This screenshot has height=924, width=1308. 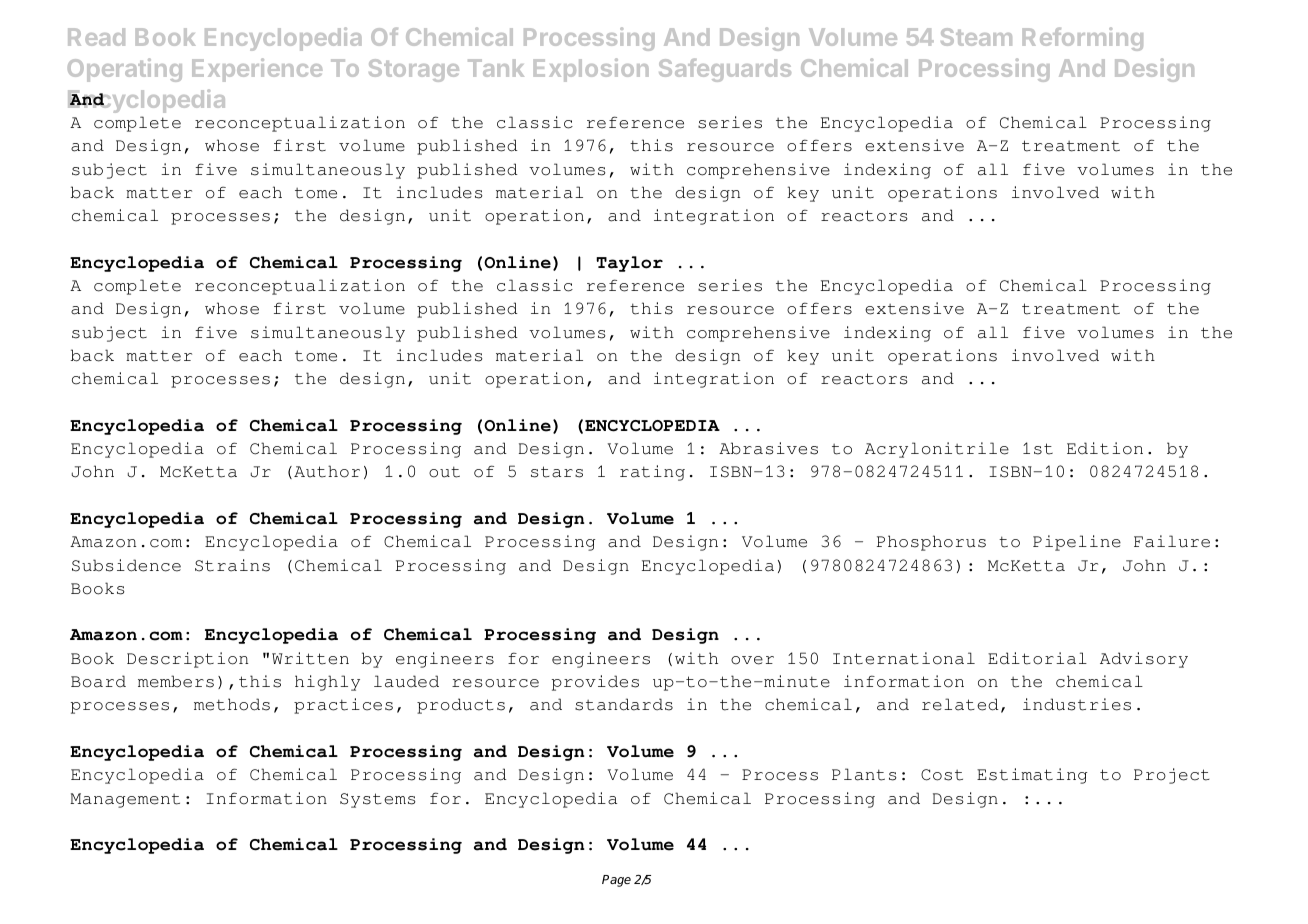 I want to click on Edition, so click(x=1105, y=448).
